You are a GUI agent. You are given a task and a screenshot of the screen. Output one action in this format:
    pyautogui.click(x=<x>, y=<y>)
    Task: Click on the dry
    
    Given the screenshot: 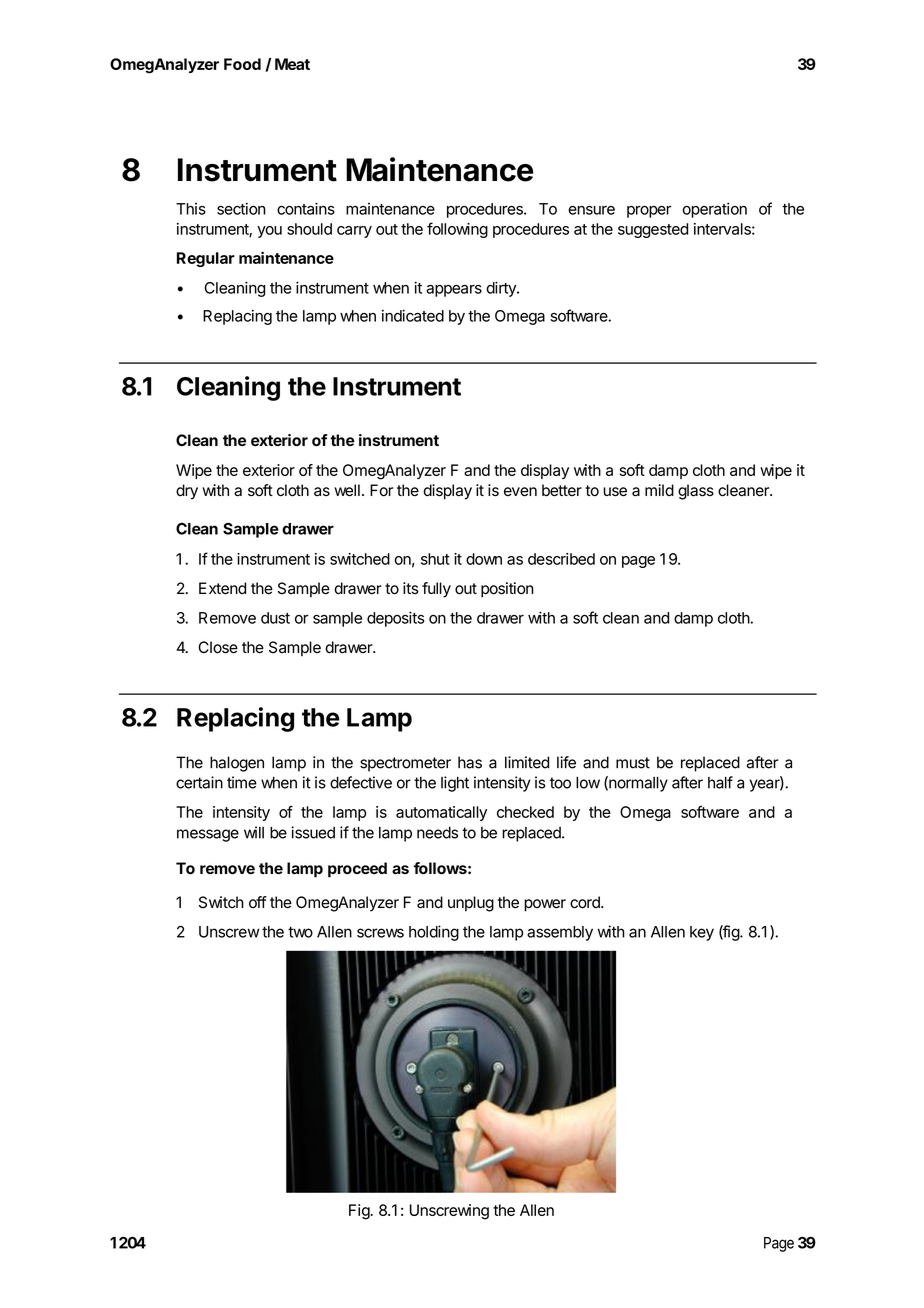 What is the action you would take?
    pyautogui.click(x=187, y=492)
